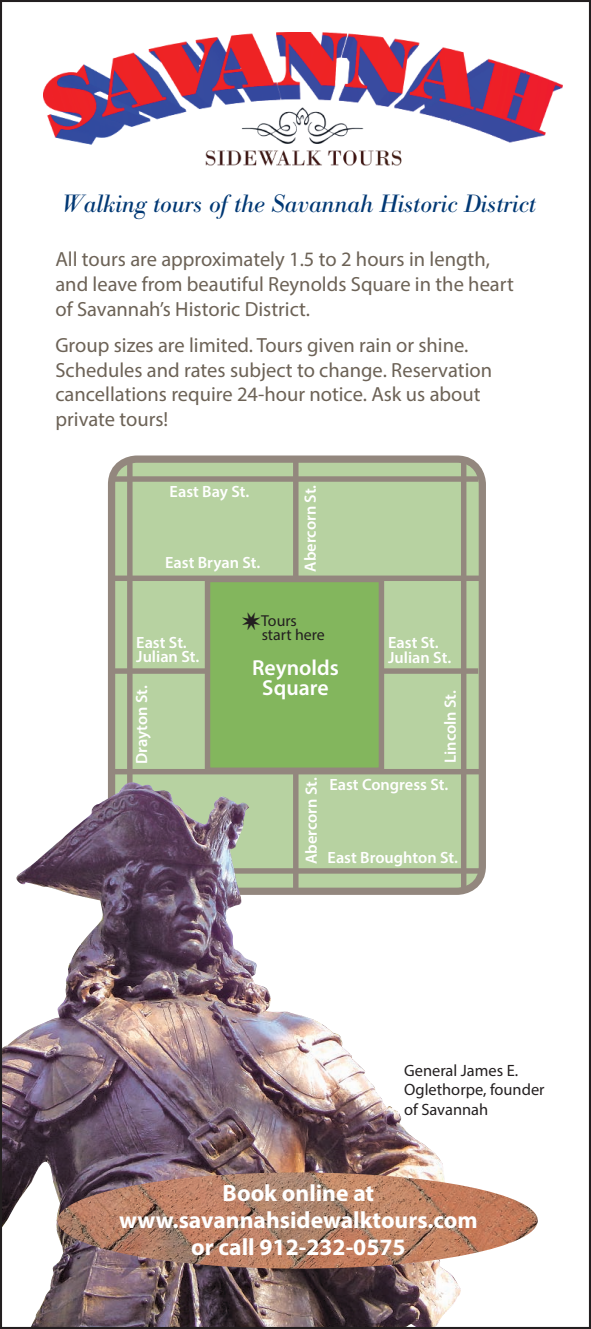  Describe the element at coordinates (310, 634) in the page. I see `here` at that location.
